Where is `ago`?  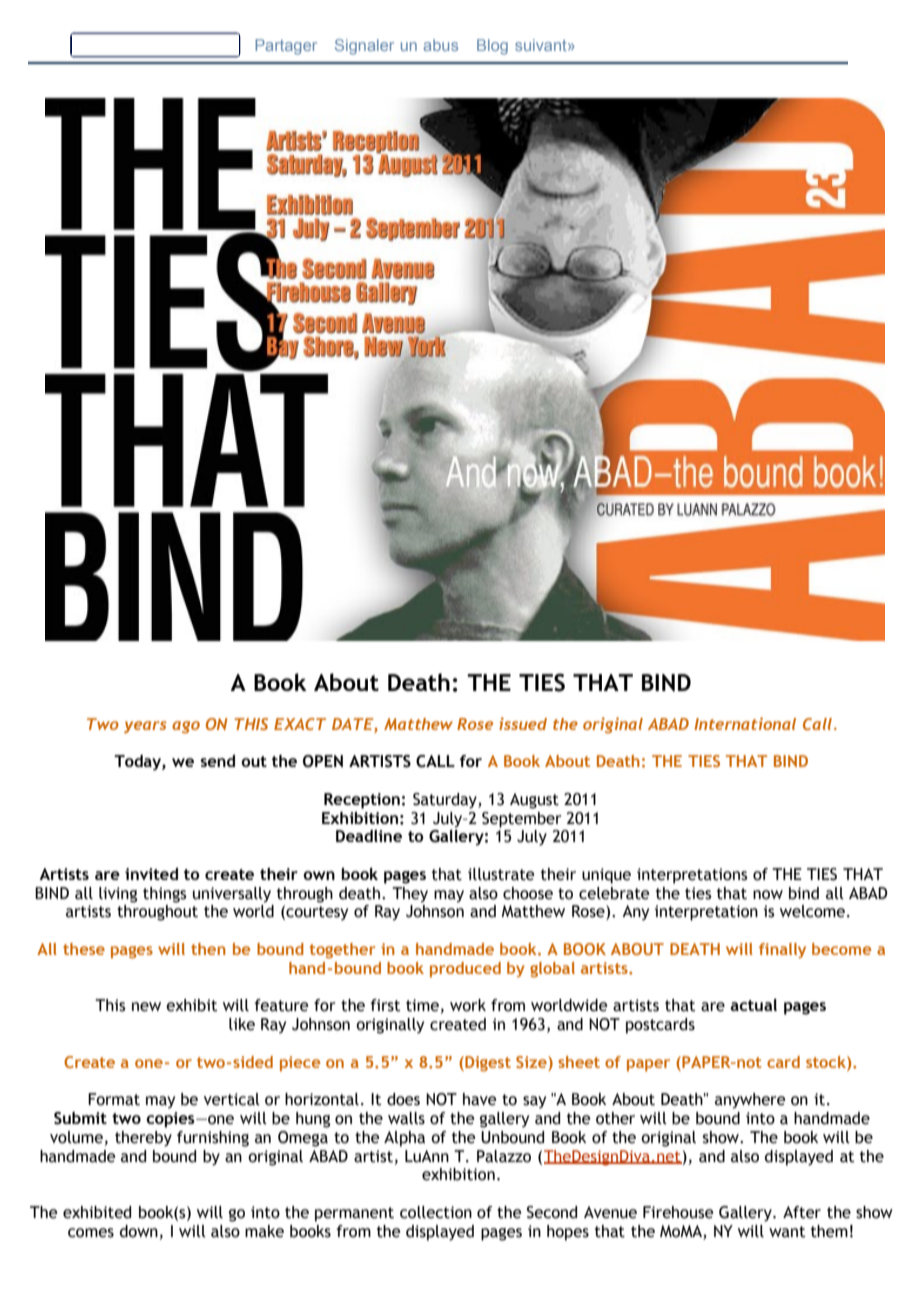 ago is located at coordinates (186, 727).
